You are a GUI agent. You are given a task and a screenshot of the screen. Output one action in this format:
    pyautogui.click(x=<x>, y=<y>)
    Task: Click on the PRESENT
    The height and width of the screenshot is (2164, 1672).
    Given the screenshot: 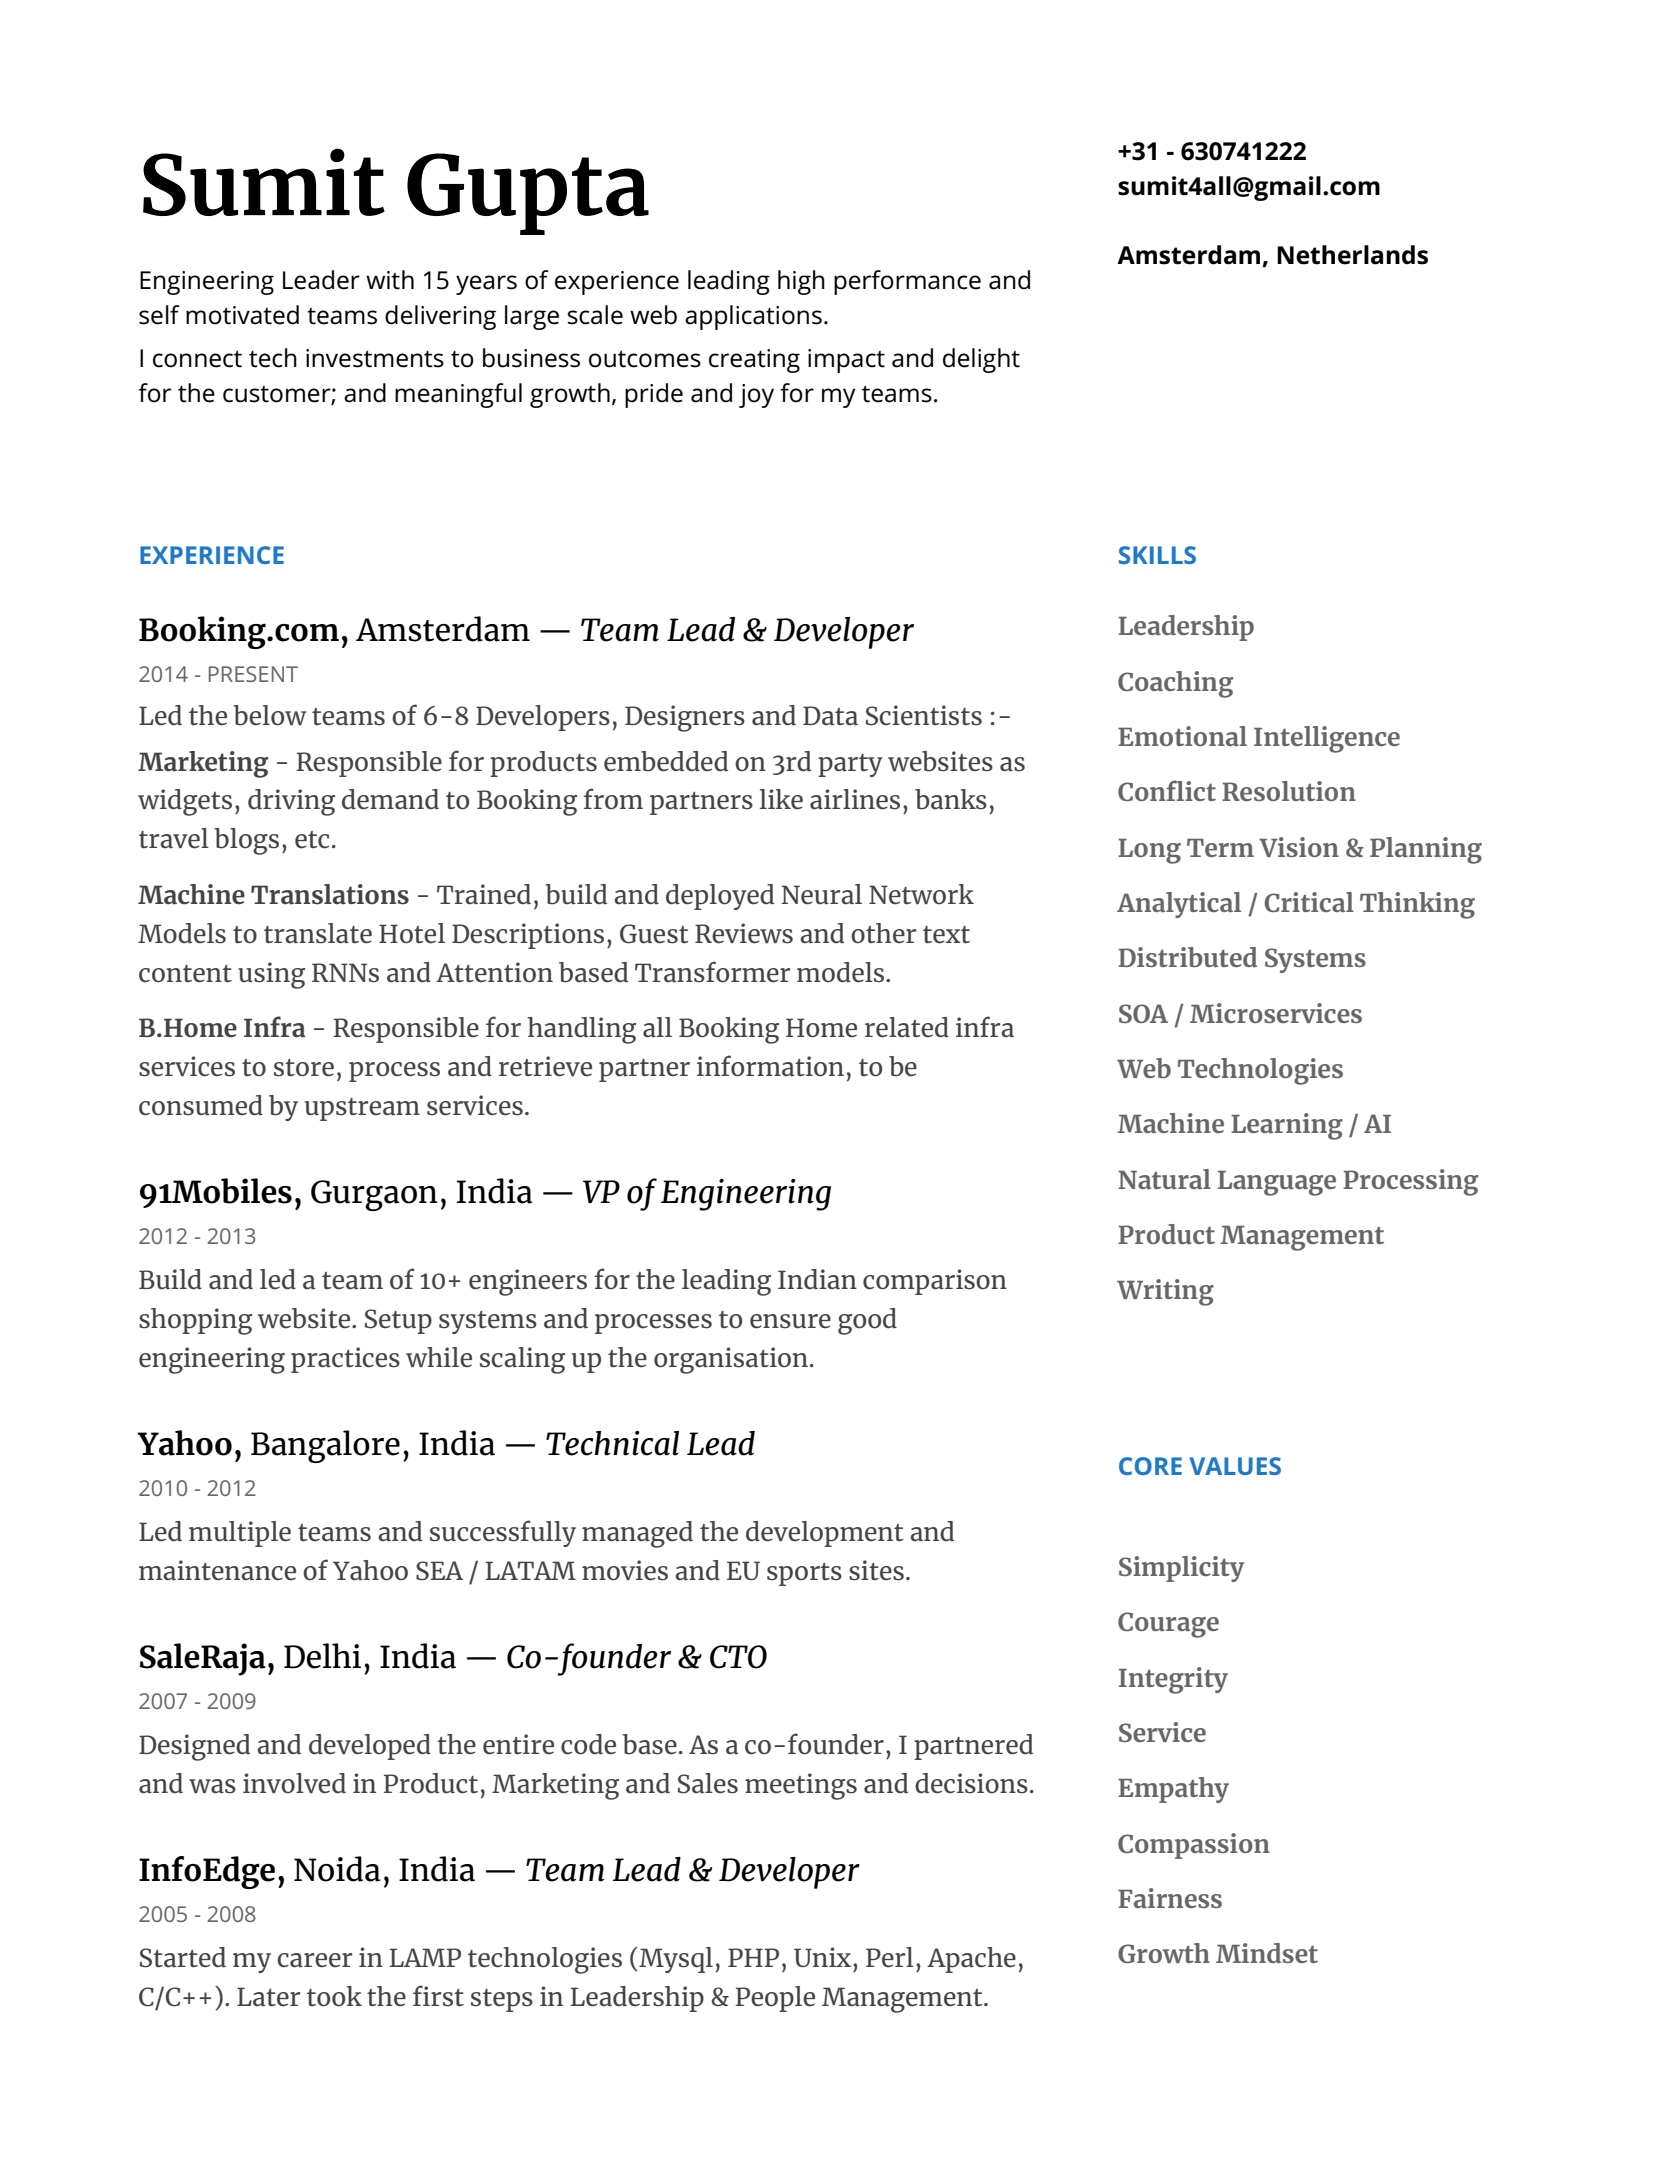 What is the action you would take?
    pyautogui.click(x=253, y=674)
